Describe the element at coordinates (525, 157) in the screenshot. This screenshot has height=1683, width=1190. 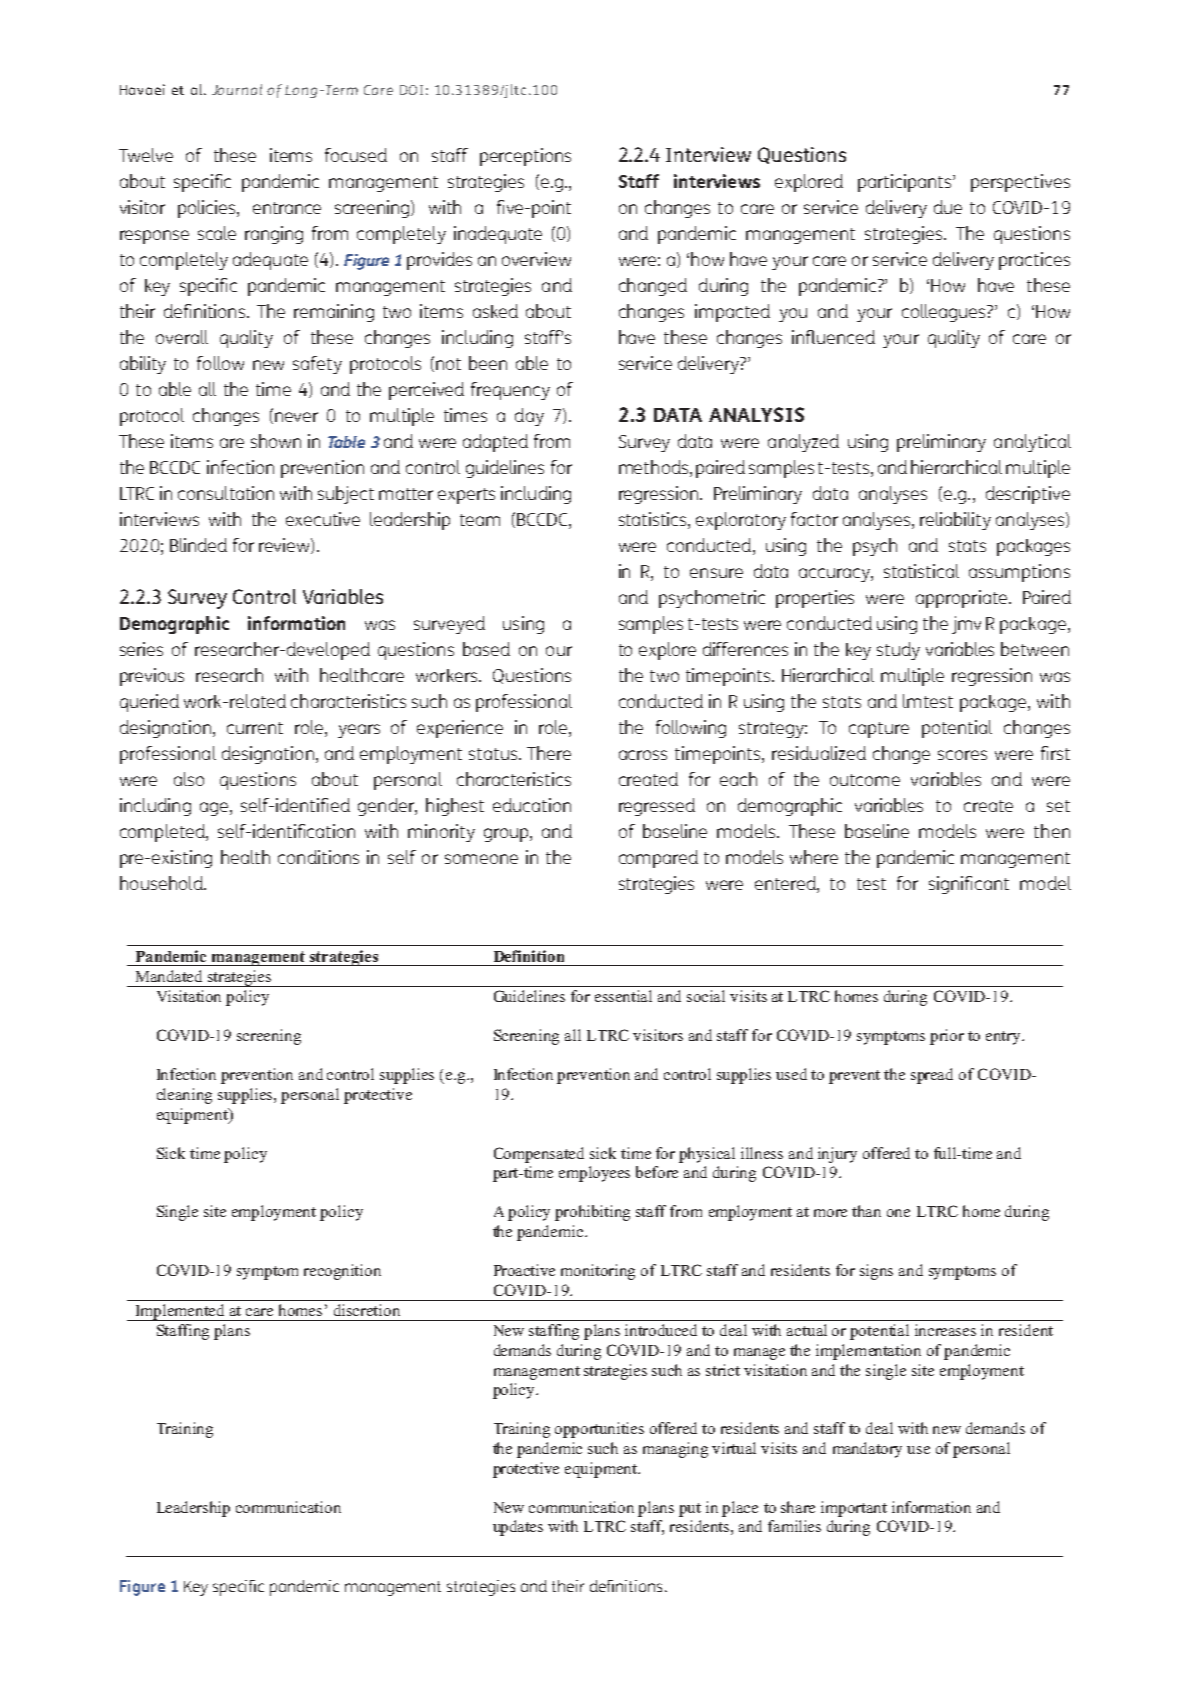
I see `perceptions` at that location.
